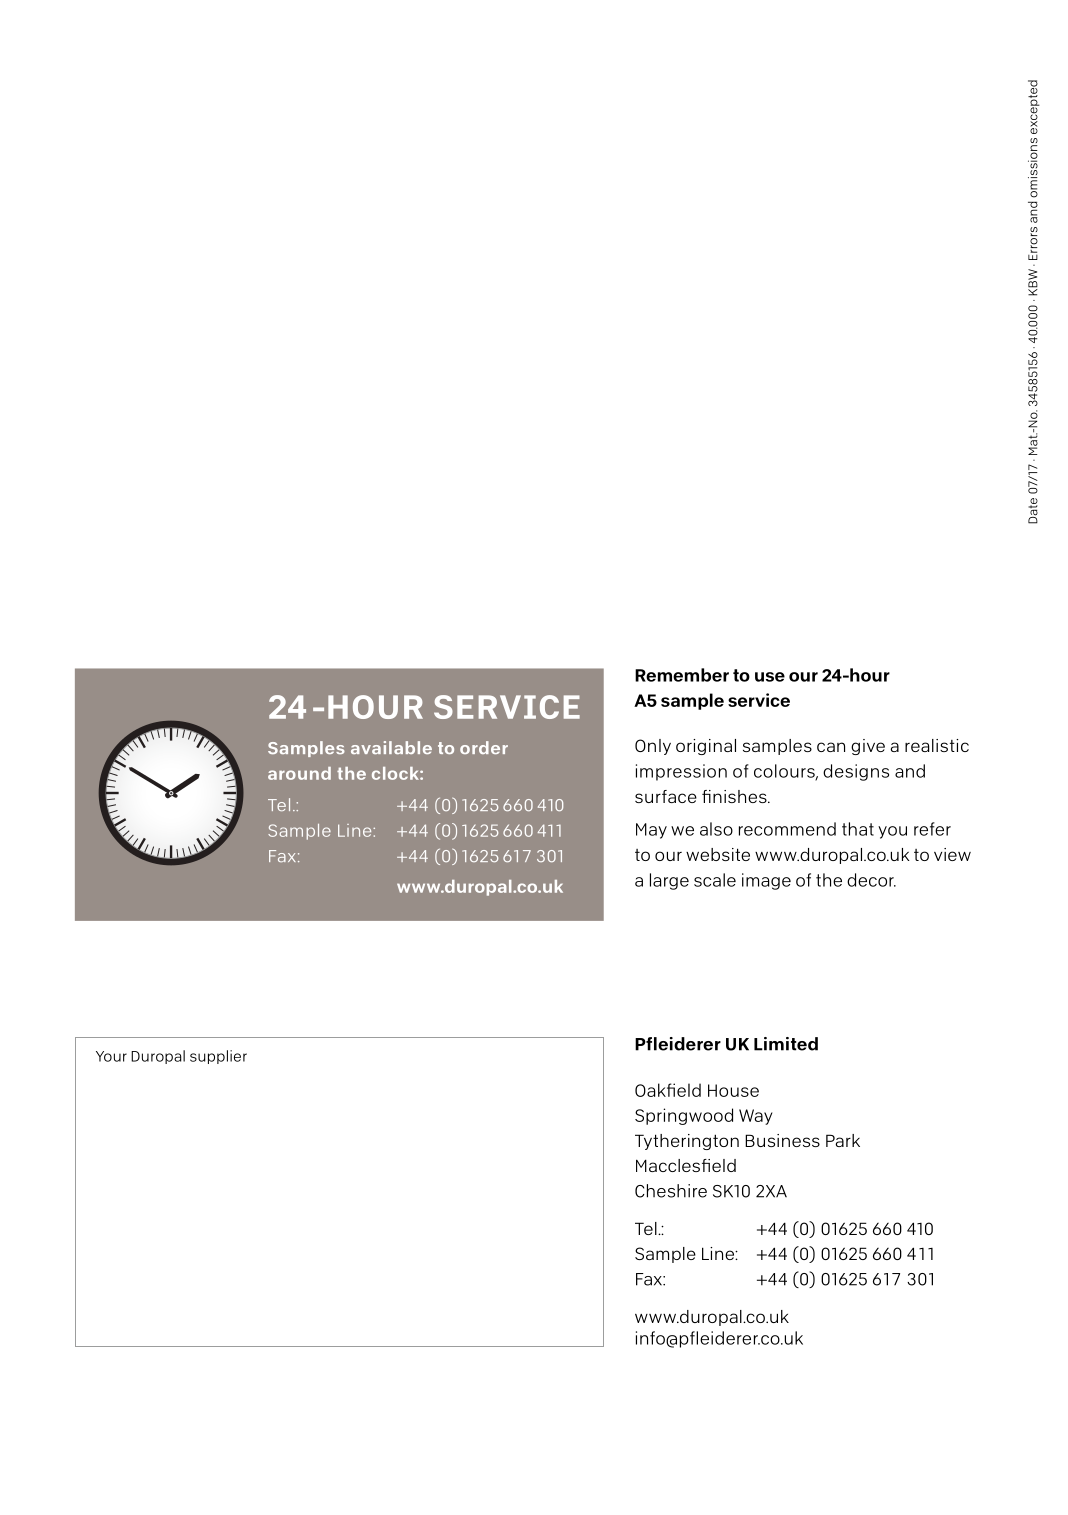  Describe the element at coordinates (868, 747) in the page. I see `give` at that location.
